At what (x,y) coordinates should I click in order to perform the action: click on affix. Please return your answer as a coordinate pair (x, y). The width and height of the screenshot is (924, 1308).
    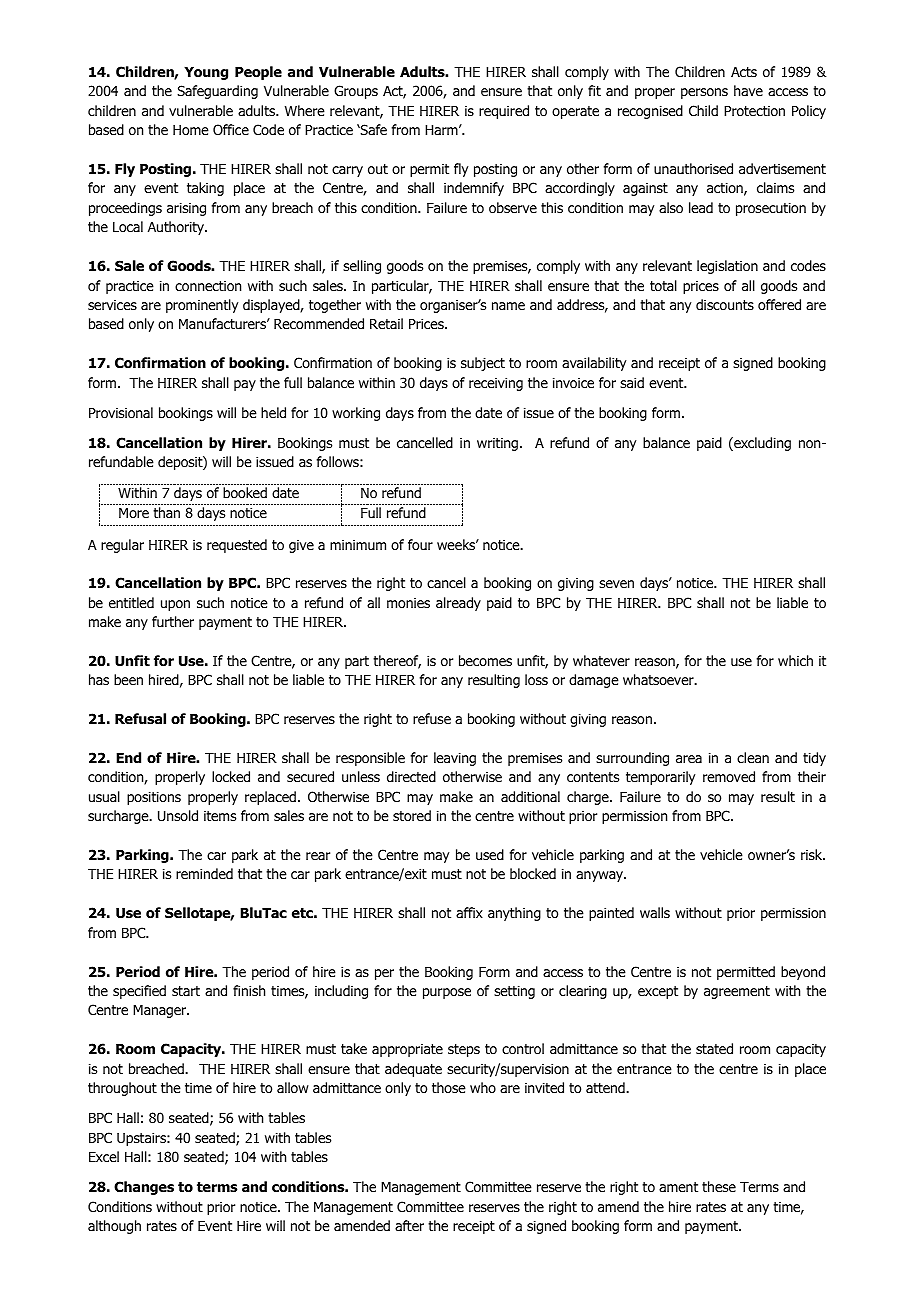
    Looking at the image, I should click on (469, 912).
